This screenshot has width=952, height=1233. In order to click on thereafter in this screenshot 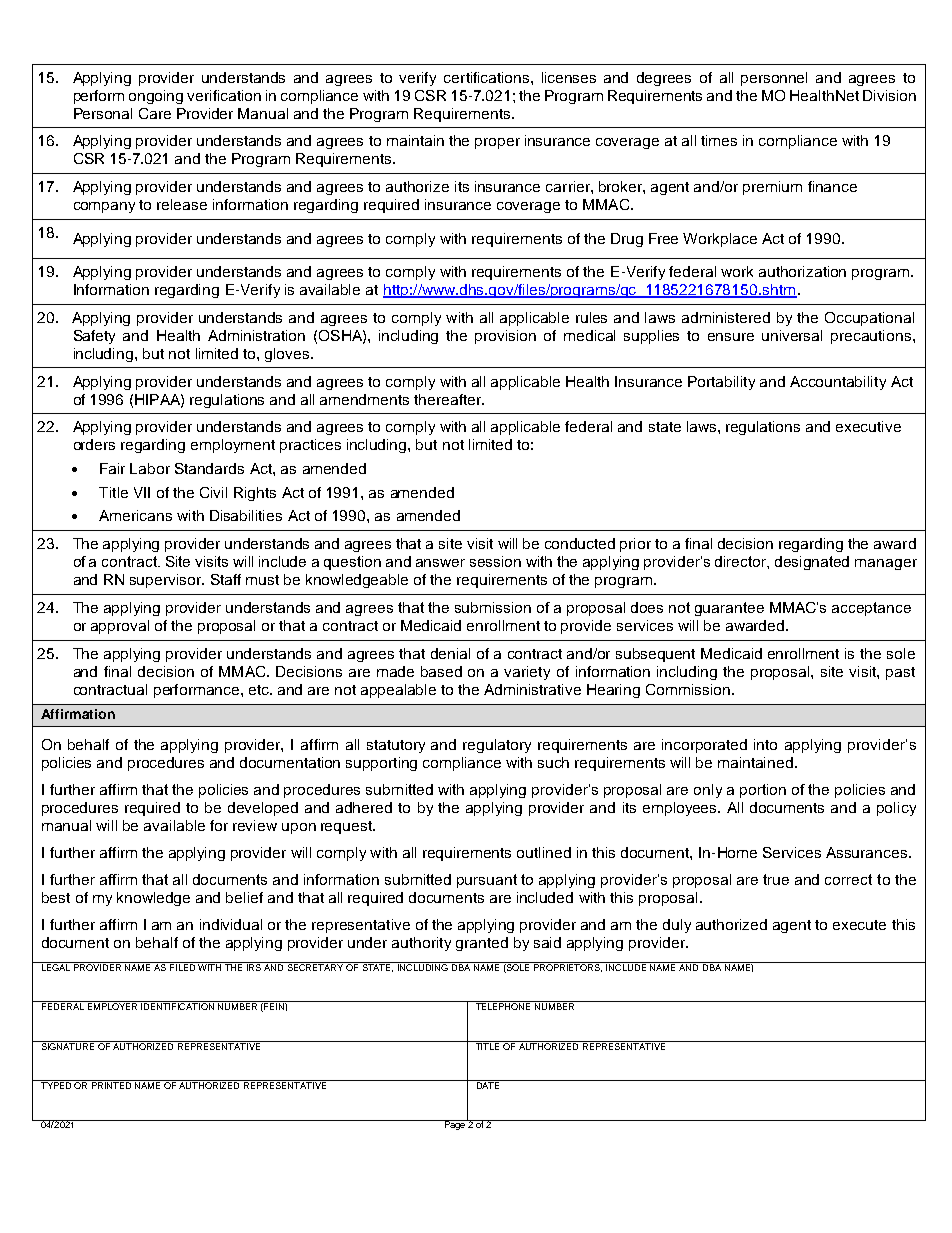, I will do `click(449, 399)`.
